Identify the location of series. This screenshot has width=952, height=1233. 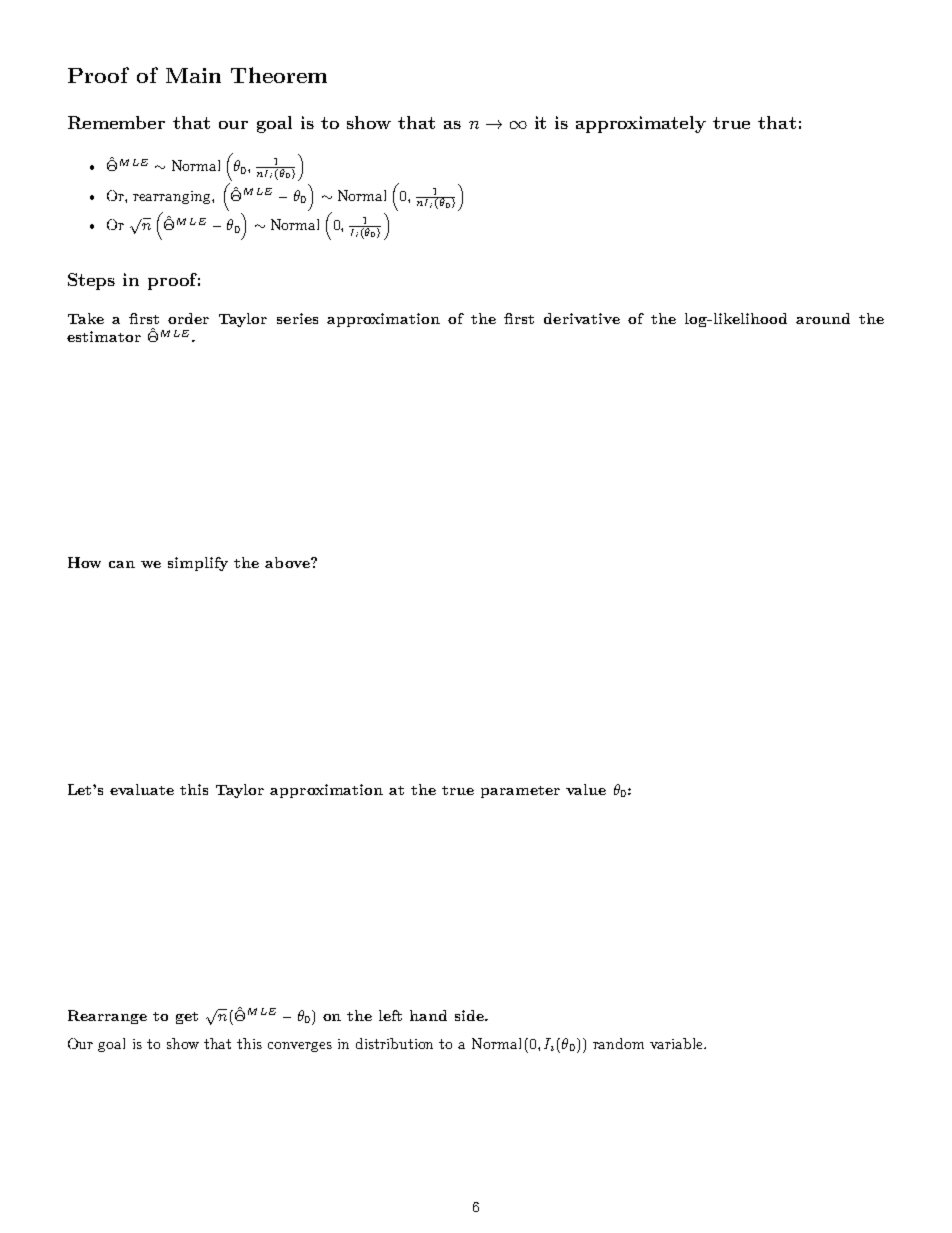
(297, 318).
